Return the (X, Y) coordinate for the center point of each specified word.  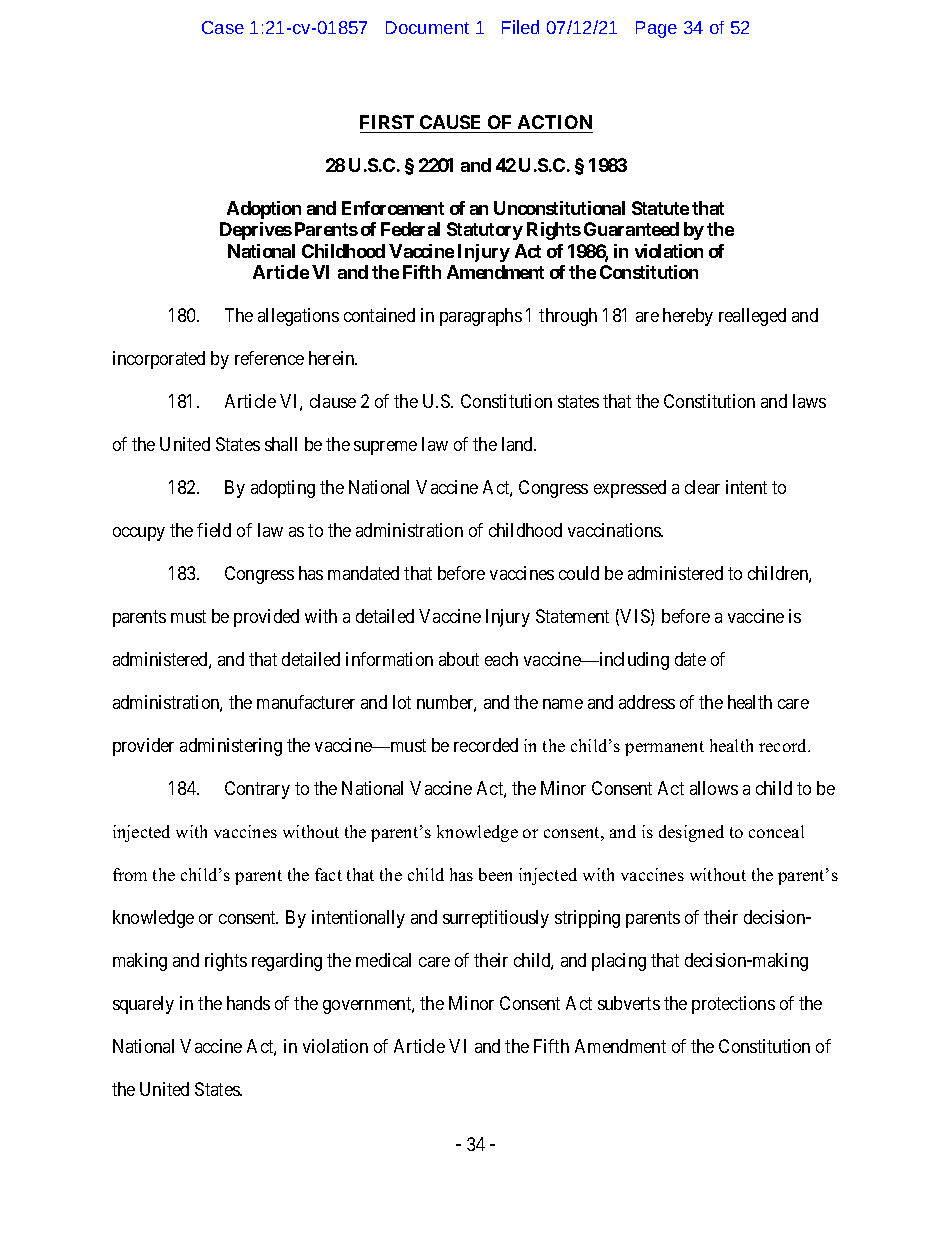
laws (809, 401)
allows (714, 788)
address (647, 702)
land (519, 444)
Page (656, 29)
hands (248, 1003)
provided (266, 618)
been (495, 874)
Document (427, 27)
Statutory (485, 231)
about (459, 659)
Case (223, 27)
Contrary (257, 790)
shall (281, 444)
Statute (660, 208)
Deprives (256, 231)
